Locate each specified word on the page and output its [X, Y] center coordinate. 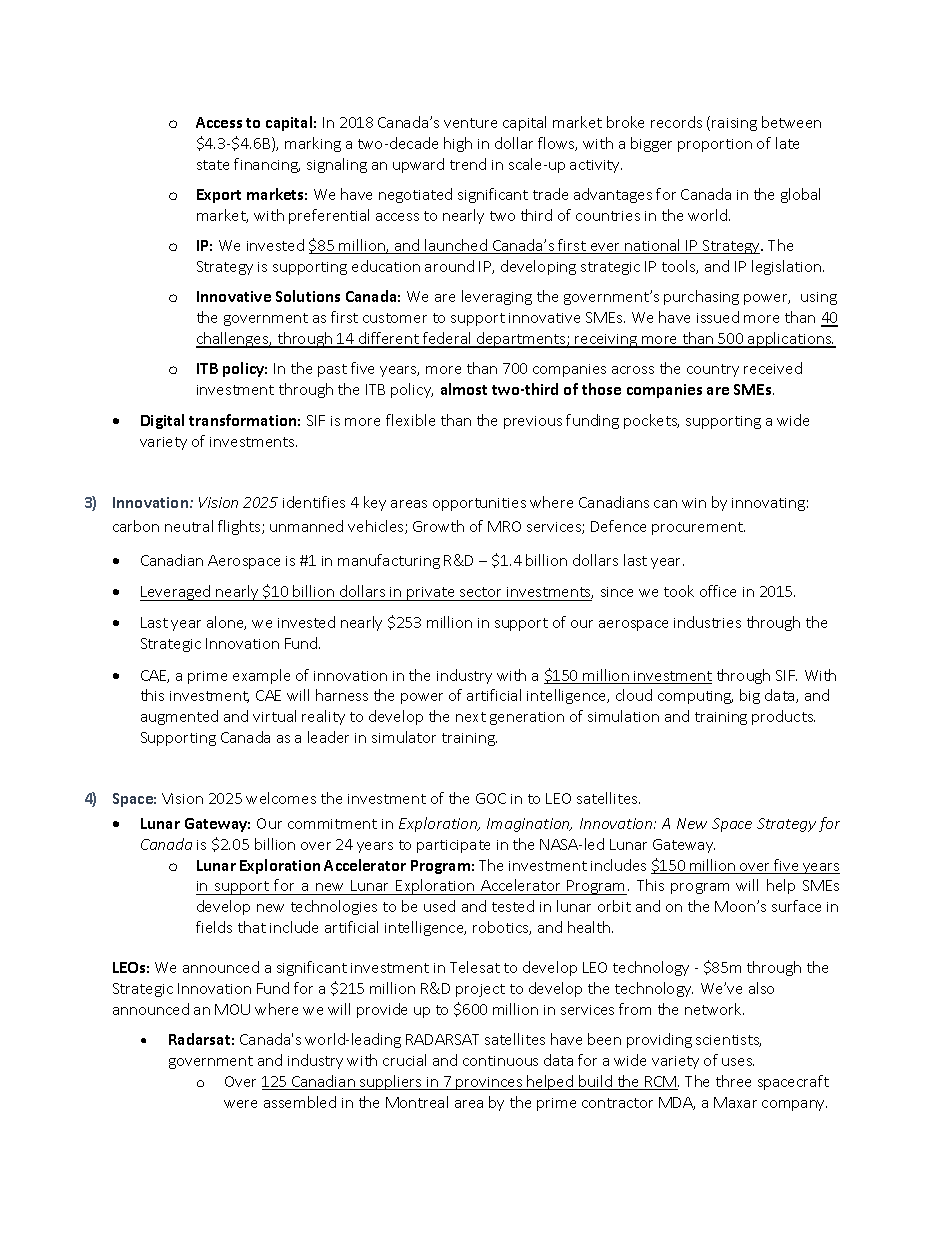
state [213, 165]
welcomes [281, 798]
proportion [715, 145]
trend [468, 164]
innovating [768, 504]
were [240, 1104]
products [783, 717]
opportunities [479, 504]
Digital [162, 421]
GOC [491, 798]
